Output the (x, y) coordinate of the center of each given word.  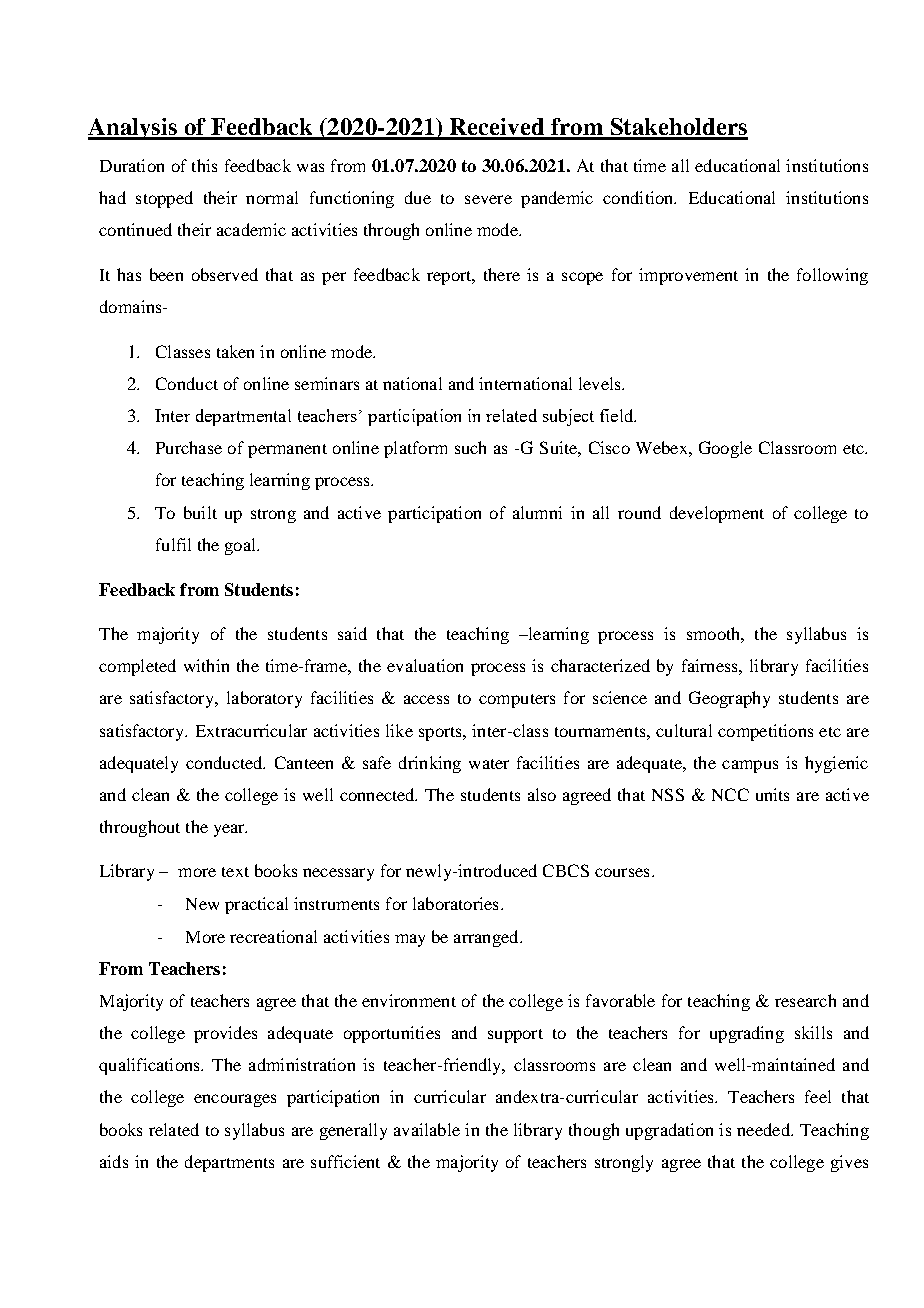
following (832, 276)
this (204, 165)
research (805, 1000)
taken (235, 351)
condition (639, 197)
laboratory (264, 699)
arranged (487, 938)
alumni (537, 512)
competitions (765, 732)
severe (488, 199)
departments (229, 1163)
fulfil (173, 544)
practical (256, 905)
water (489, 764)
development (717, 514)
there (502, 274)
